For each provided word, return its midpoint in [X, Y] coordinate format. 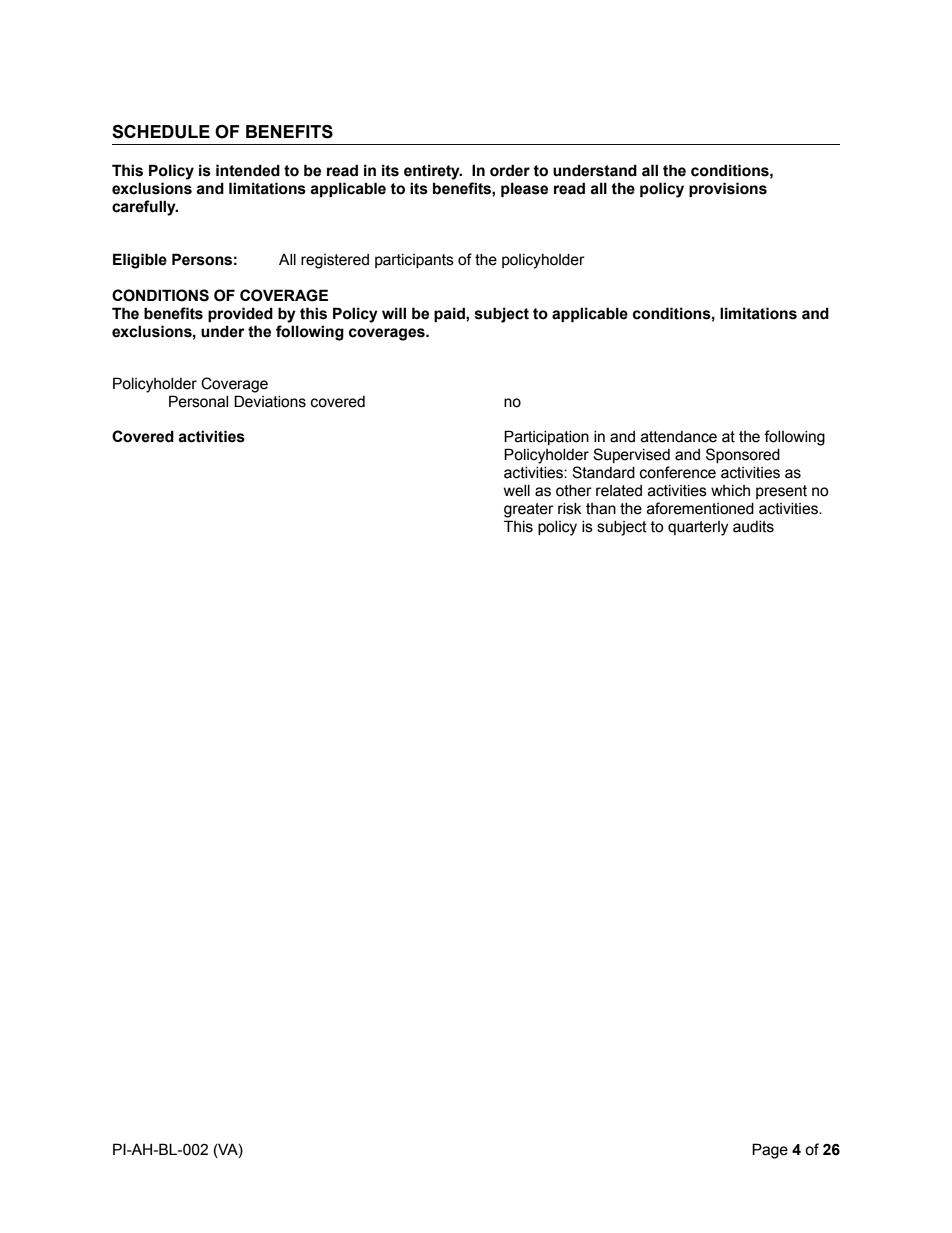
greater [529, 510]
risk [570, 509]
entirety [433, 172]
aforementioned [700, 508]
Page [770, 1151]
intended [248, 170]
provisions [728, 189]
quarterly [698, 528]
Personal [198, 401]
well [517, 491]
